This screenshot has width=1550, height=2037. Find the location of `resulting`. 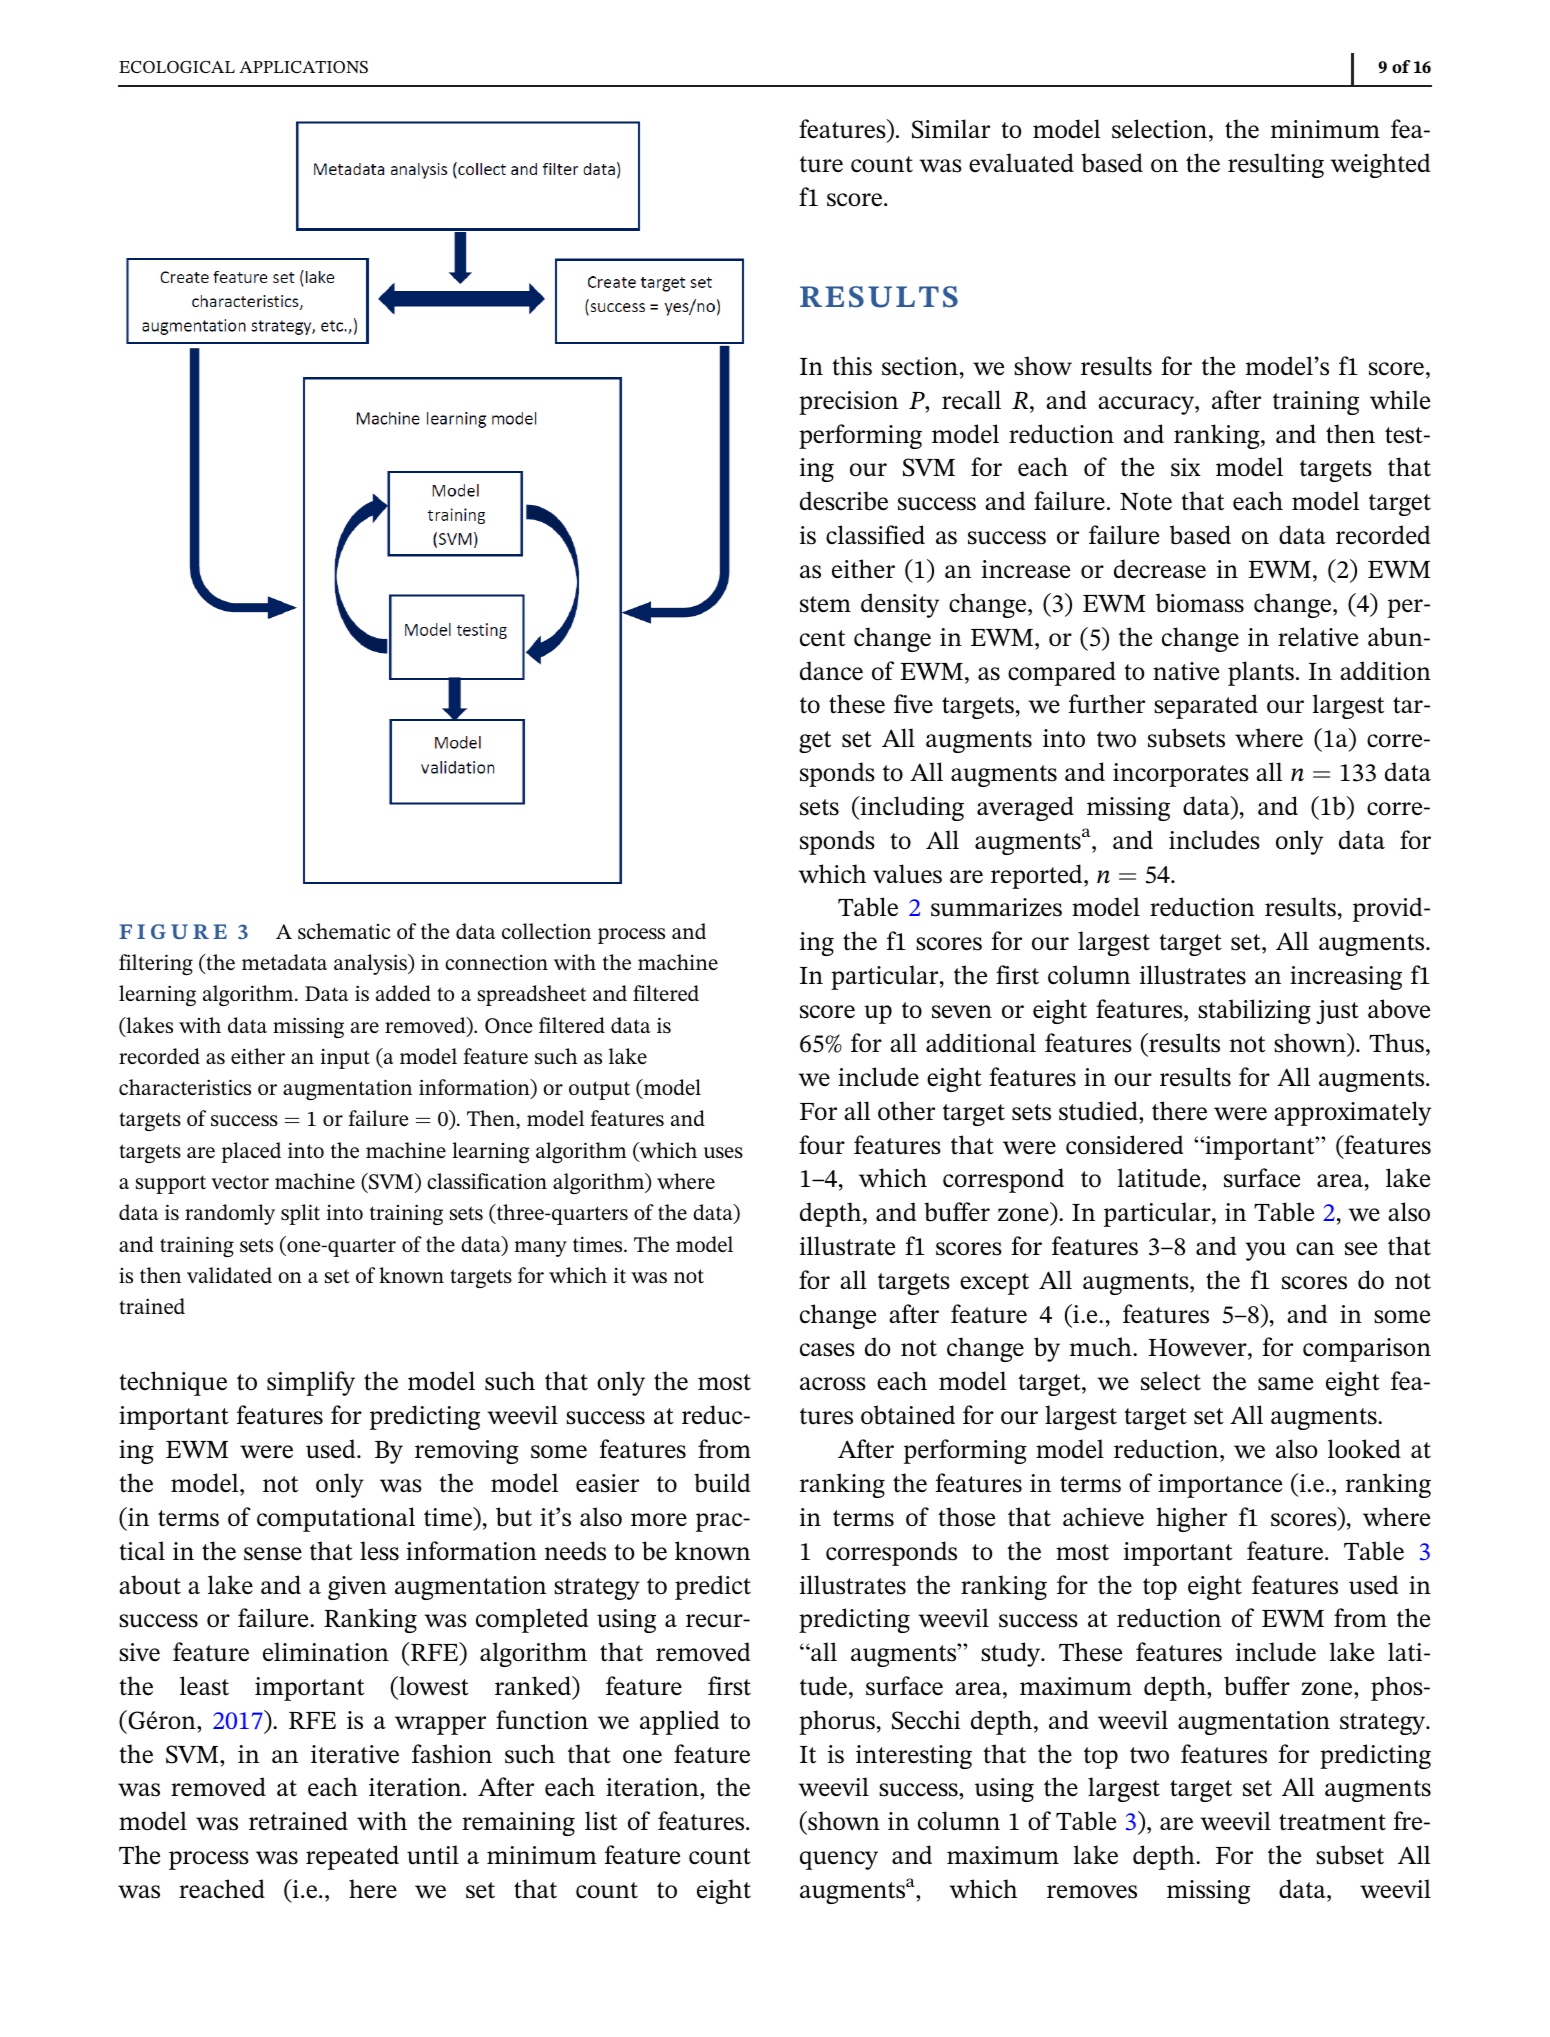

resulting is located at coordinates (1276, 165).
